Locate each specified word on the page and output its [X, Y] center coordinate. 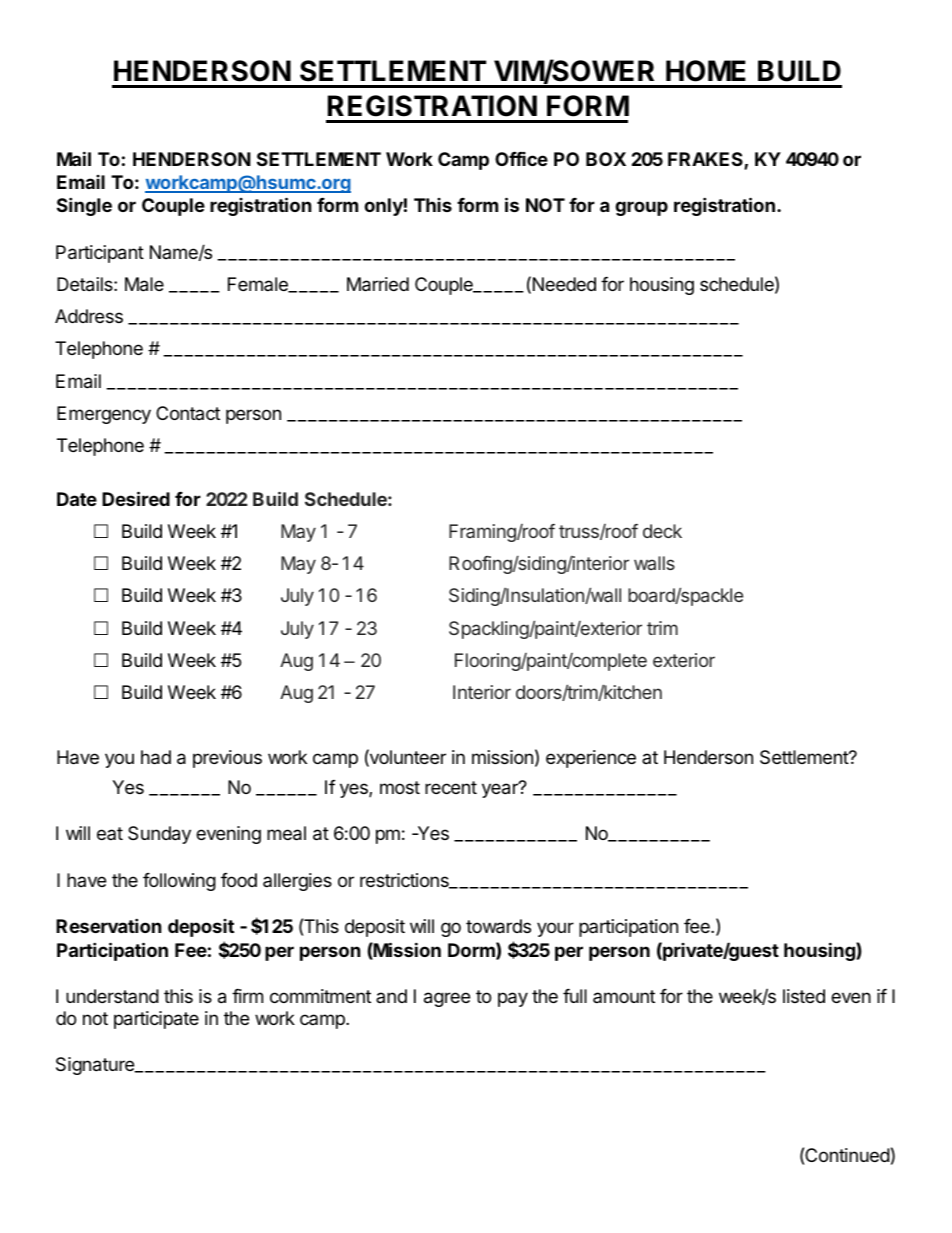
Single [84, 206]
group [641, 208]
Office [521, 159]
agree [447, 999]
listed [804, 996]
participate [156, 1020]
